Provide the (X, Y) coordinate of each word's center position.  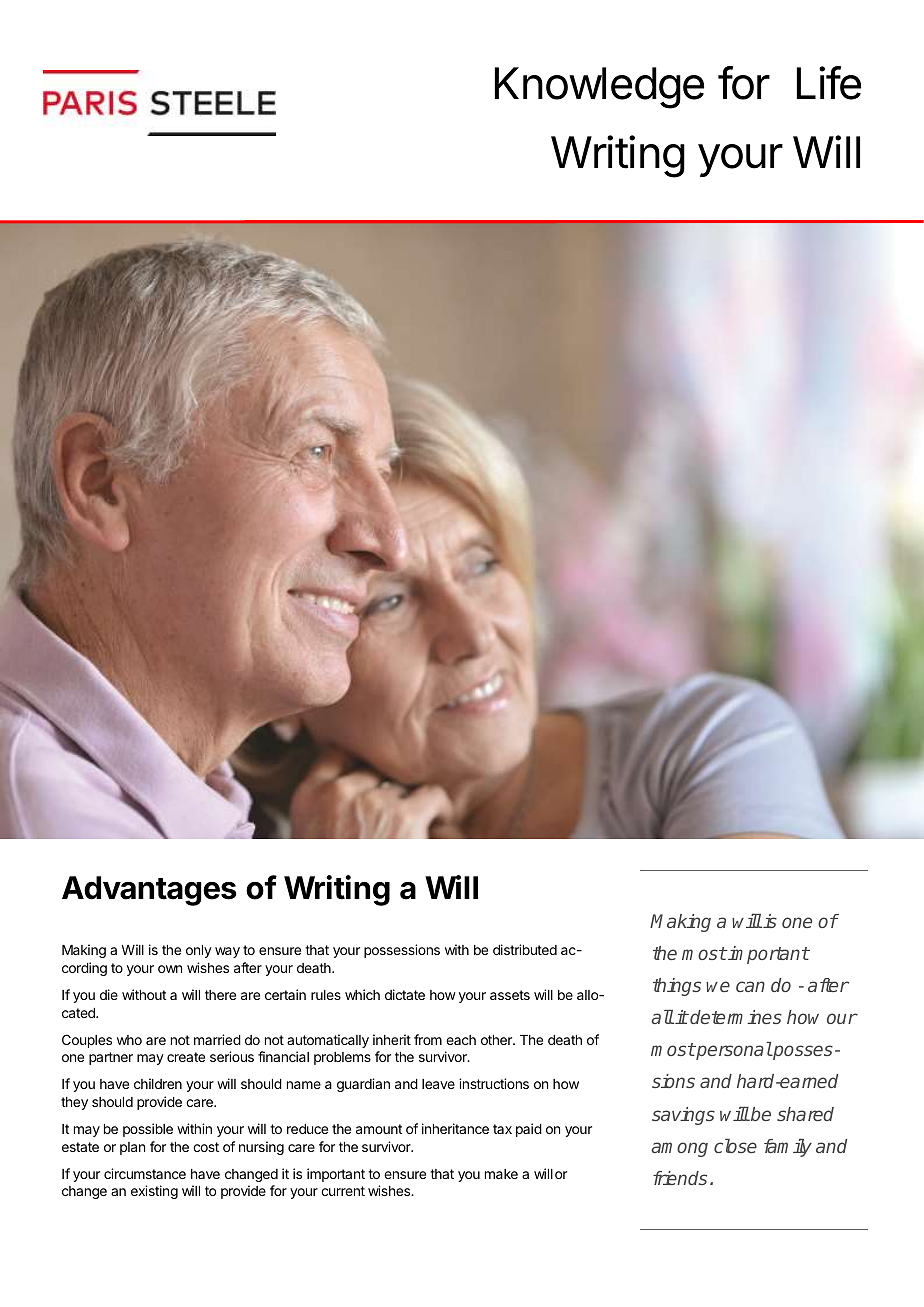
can (750, 986)
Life (829, 83)
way (227, 952)
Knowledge (599, 88)
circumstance (145, 1173)
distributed (525, 949)
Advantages (149, 891)
